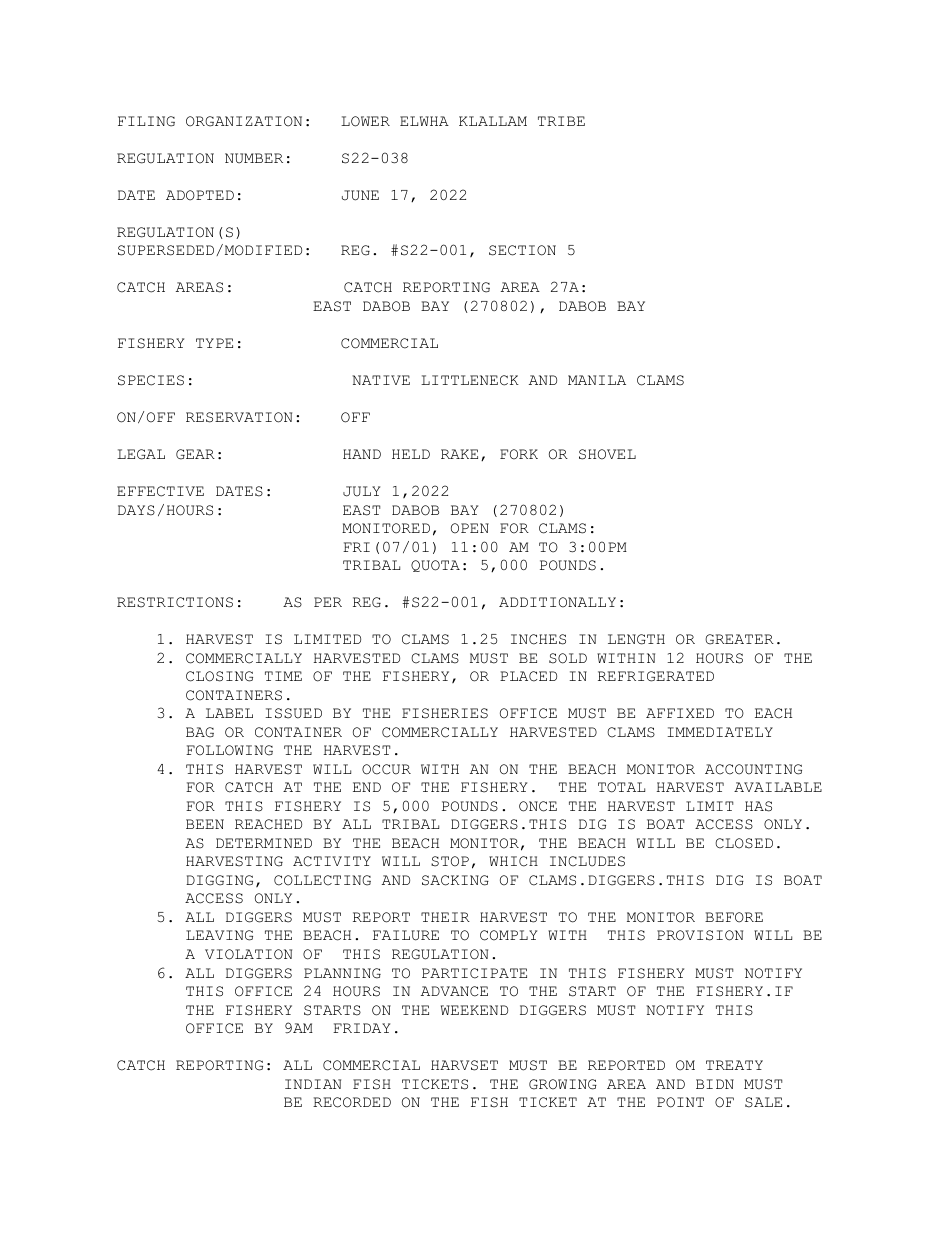 This screenshot has height=1233, width=952. I want to click on RAKE, so click(459, 454).
